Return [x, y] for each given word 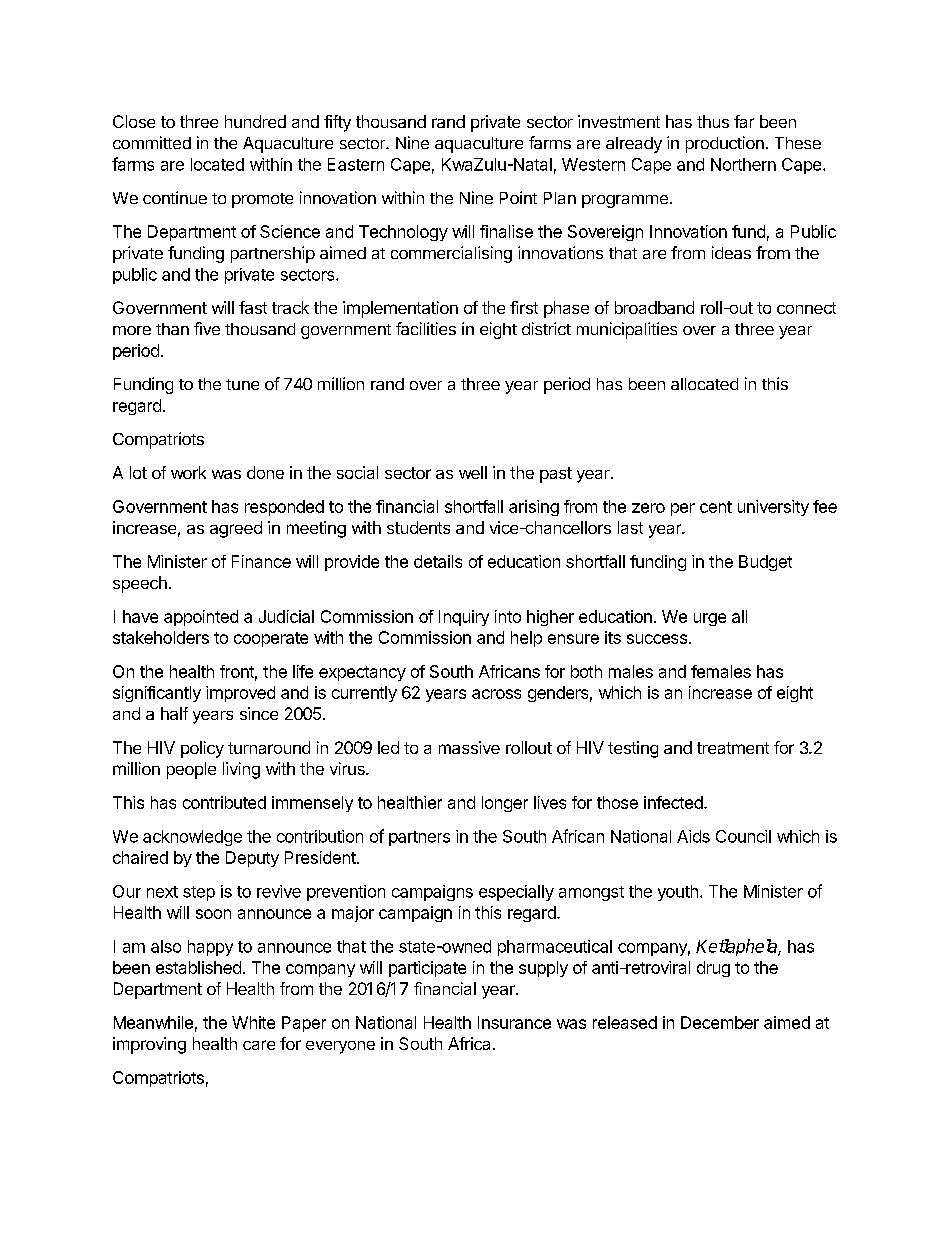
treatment [733, 748]
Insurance [514, 1022]
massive [469, 747]
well [473, 472]
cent [716, 507]
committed [152, 142]
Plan [560, 198]
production [725, 144]
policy [202, 749]
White [253, 1022]
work [188, 472]
